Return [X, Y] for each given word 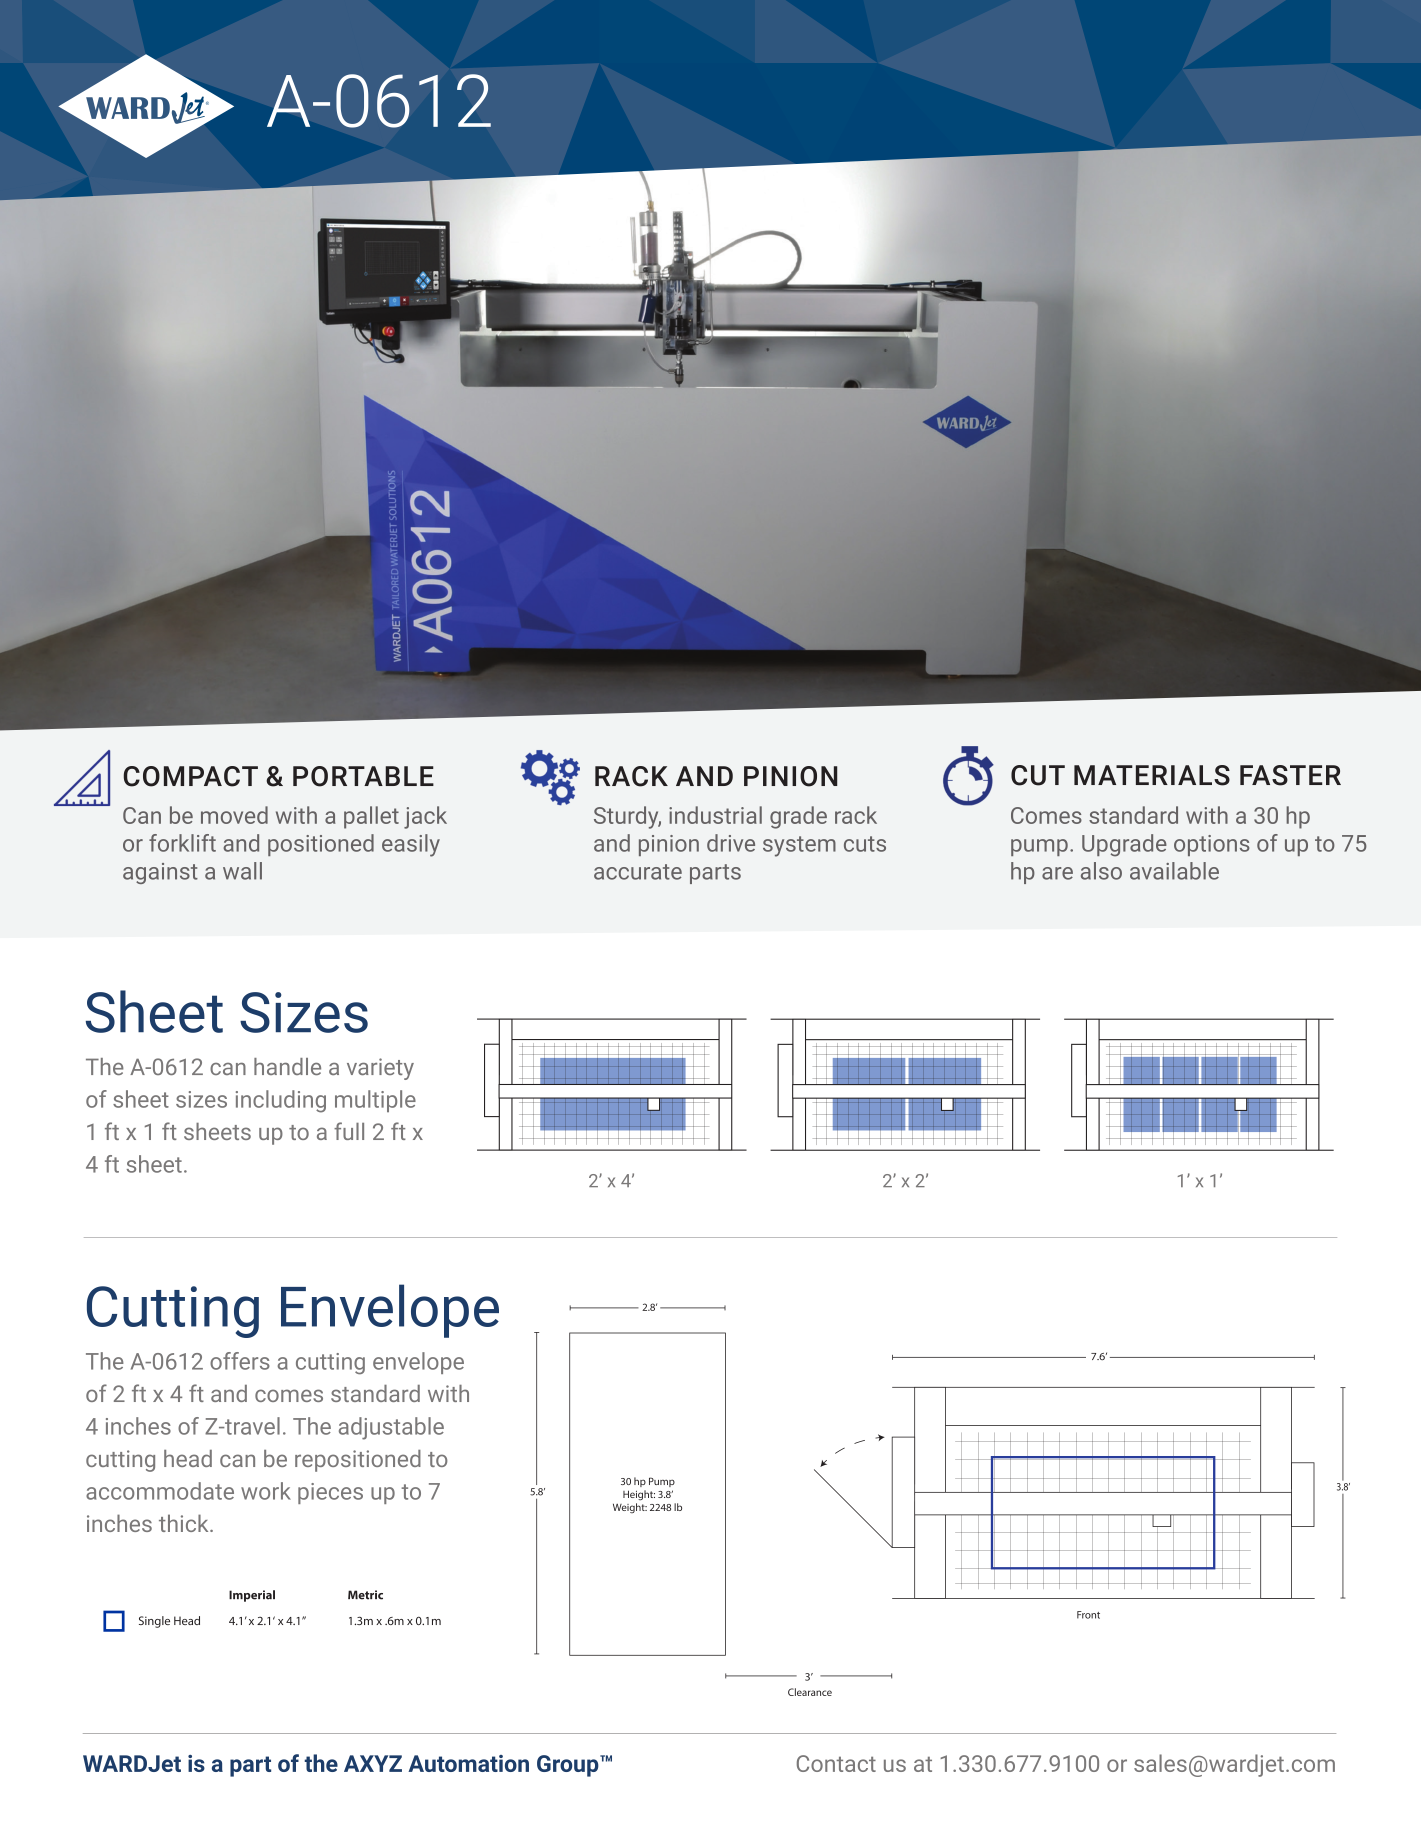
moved [234, 815]
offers [240, 1361]
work [266, 1491]
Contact [836, 1763]
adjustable [391, 1428]
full [349, 1131]
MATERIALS [1152, 775]
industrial [715, 815]
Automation [468, 1763]
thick [185, 1523]
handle [287, 1066]
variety [380, 1069]
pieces [330, 1493]
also [1101, 871]
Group [569, 1766]
